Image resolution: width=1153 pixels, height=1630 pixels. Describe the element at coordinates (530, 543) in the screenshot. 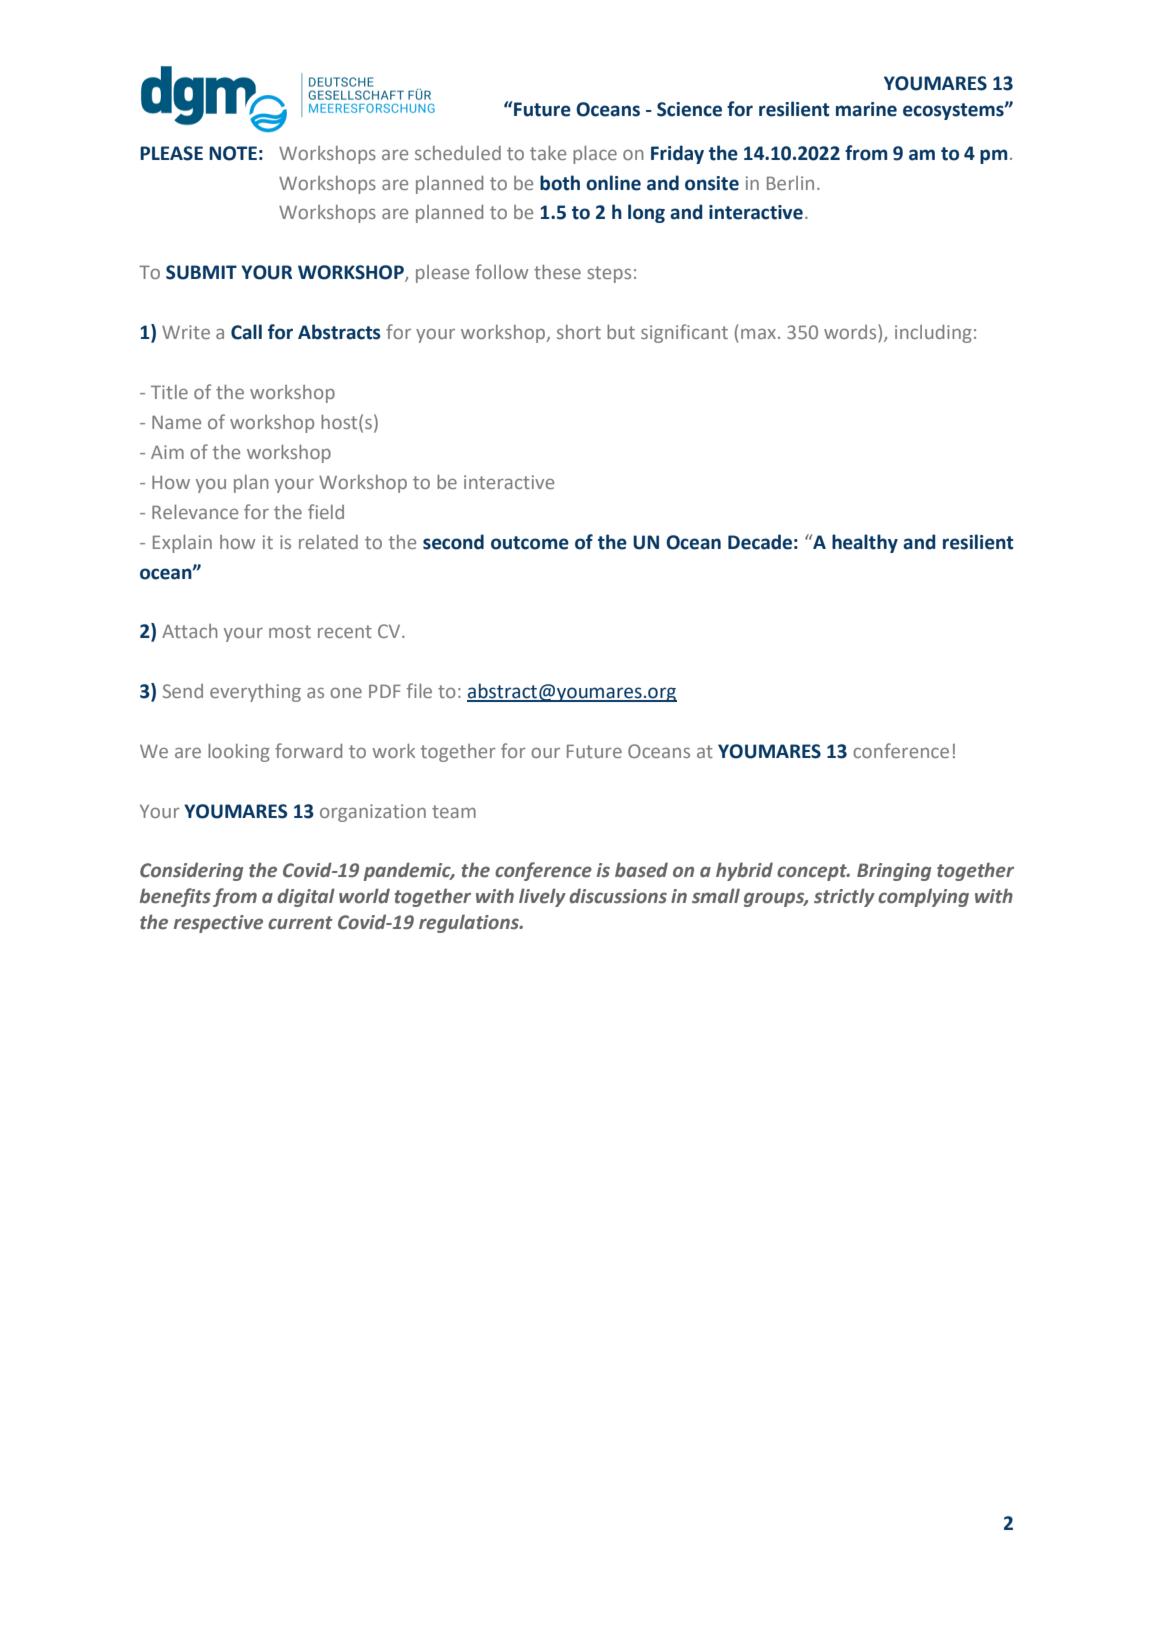

I see `outcome` at that location.
